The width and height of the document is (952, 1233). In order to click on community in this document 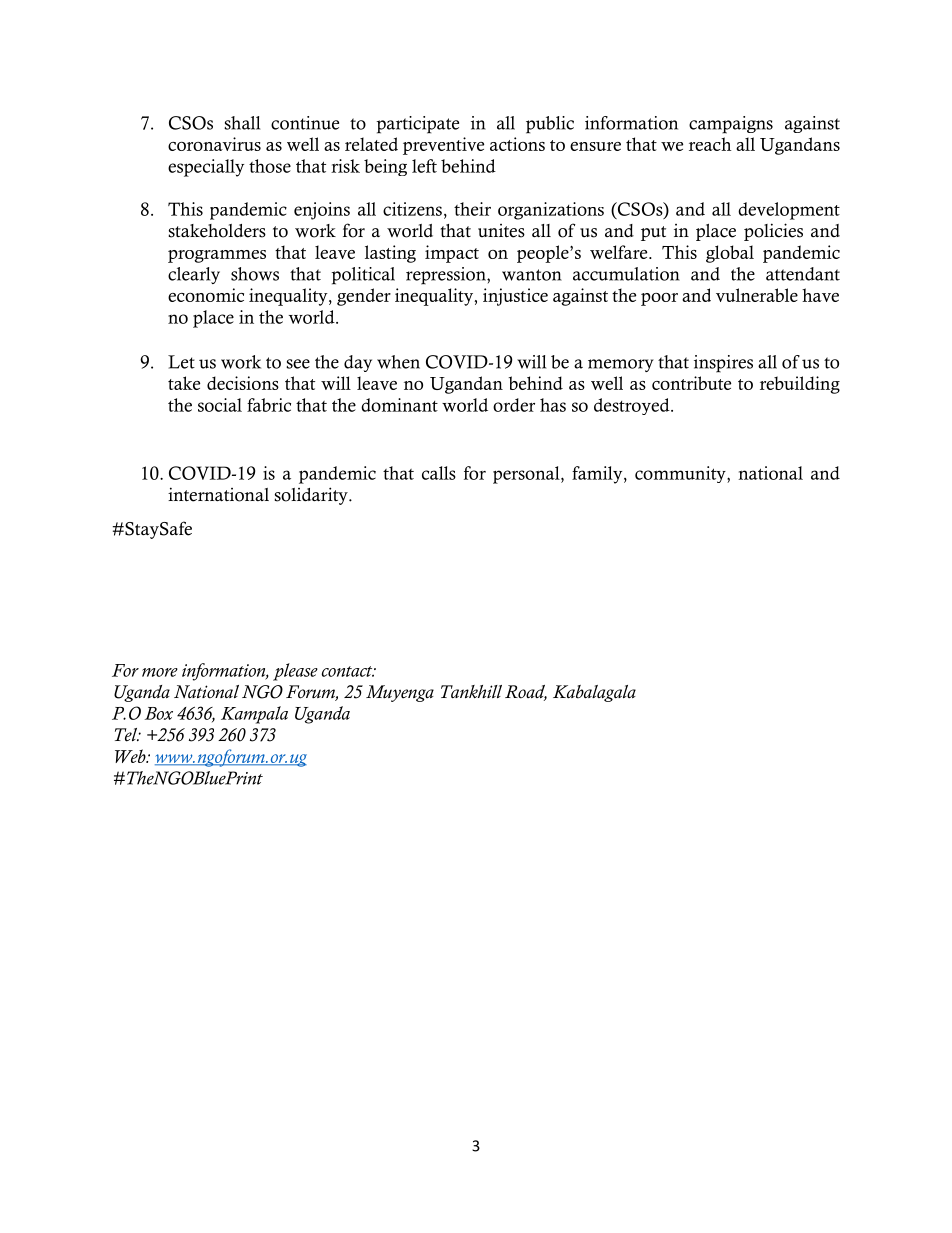, I will do `click(681, 474)`.
